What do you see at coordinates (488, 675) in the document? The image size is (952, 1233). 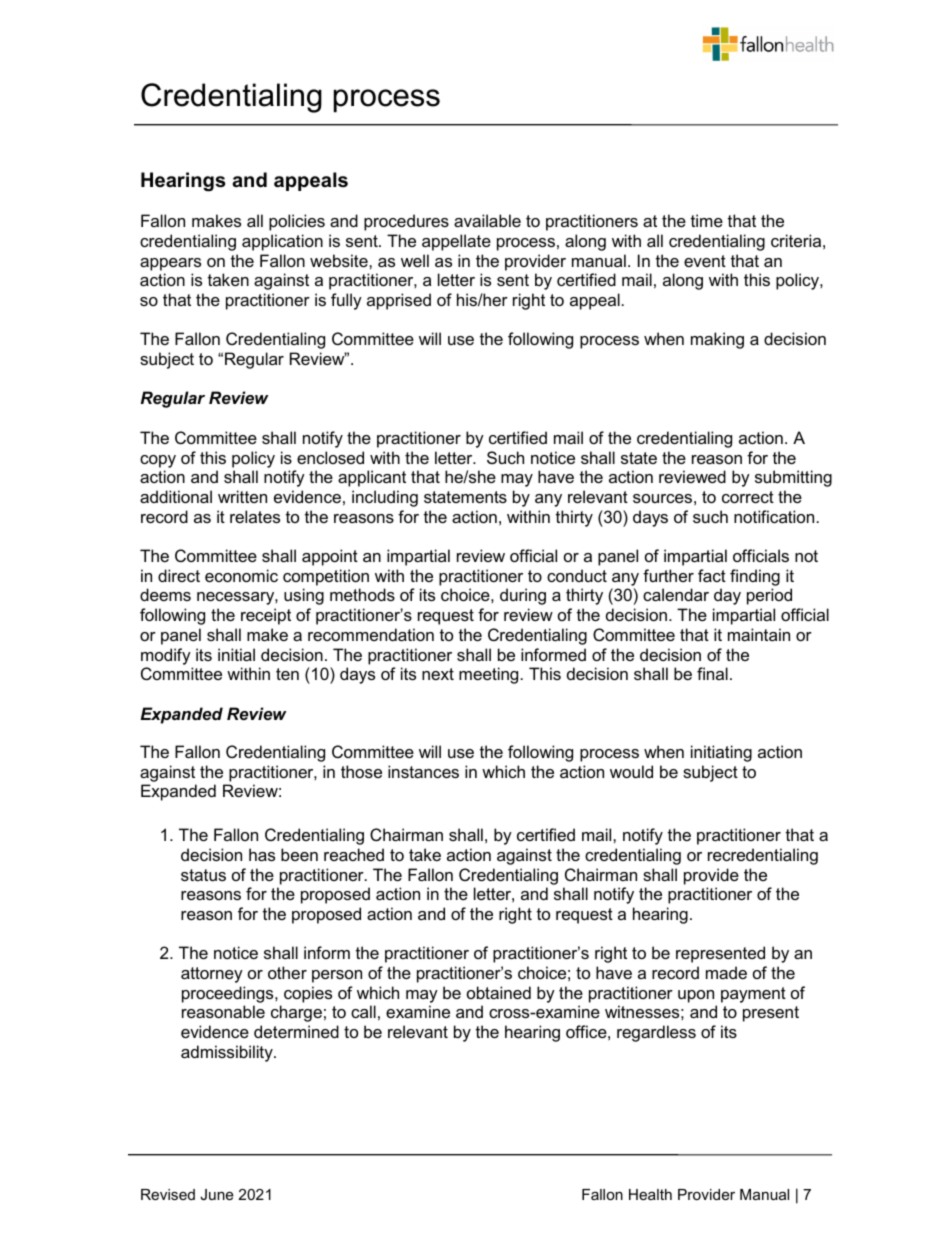 I see `meeting` at bounding box center [488, 675].
